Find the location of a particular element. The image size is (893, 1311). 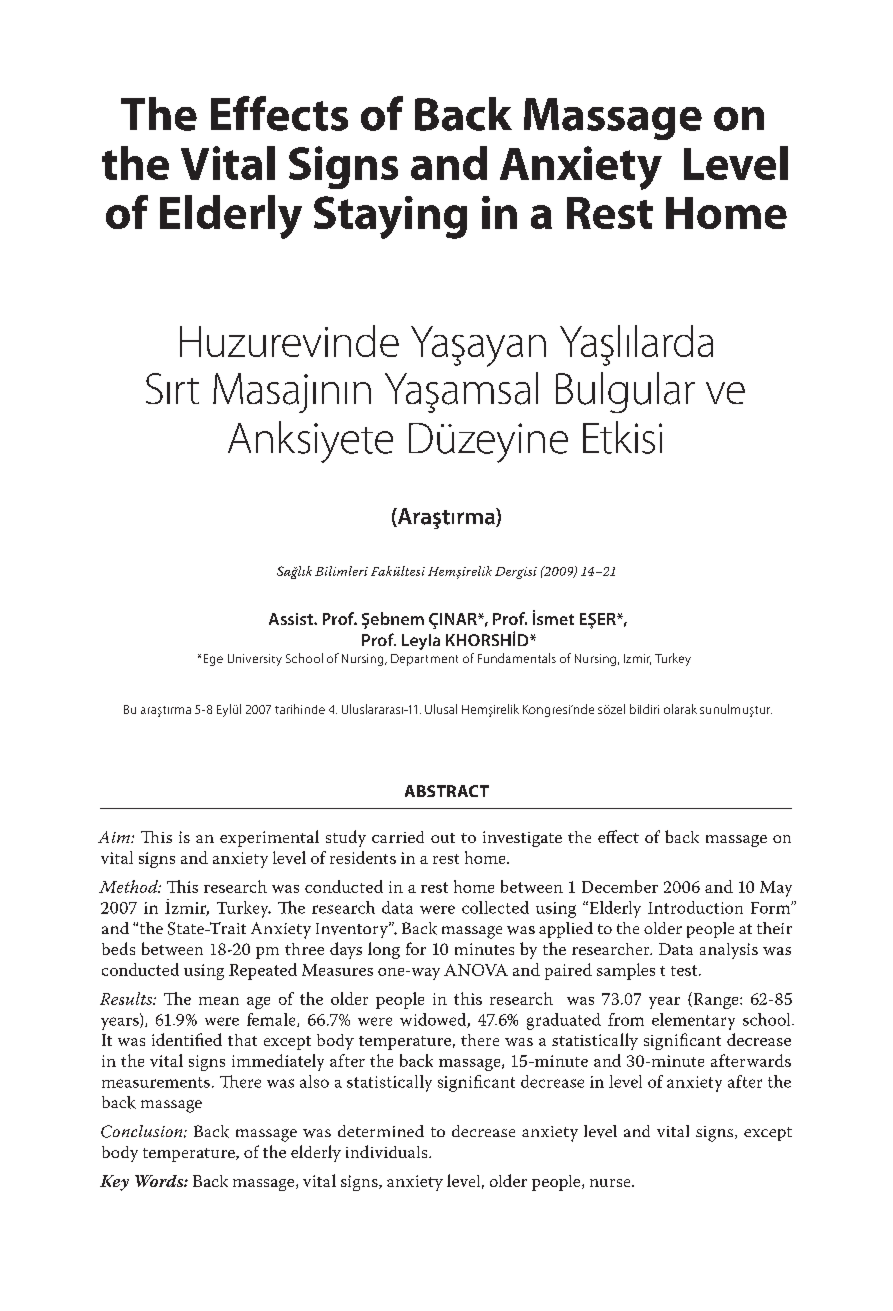

University is located at coordinates (255, 660).
